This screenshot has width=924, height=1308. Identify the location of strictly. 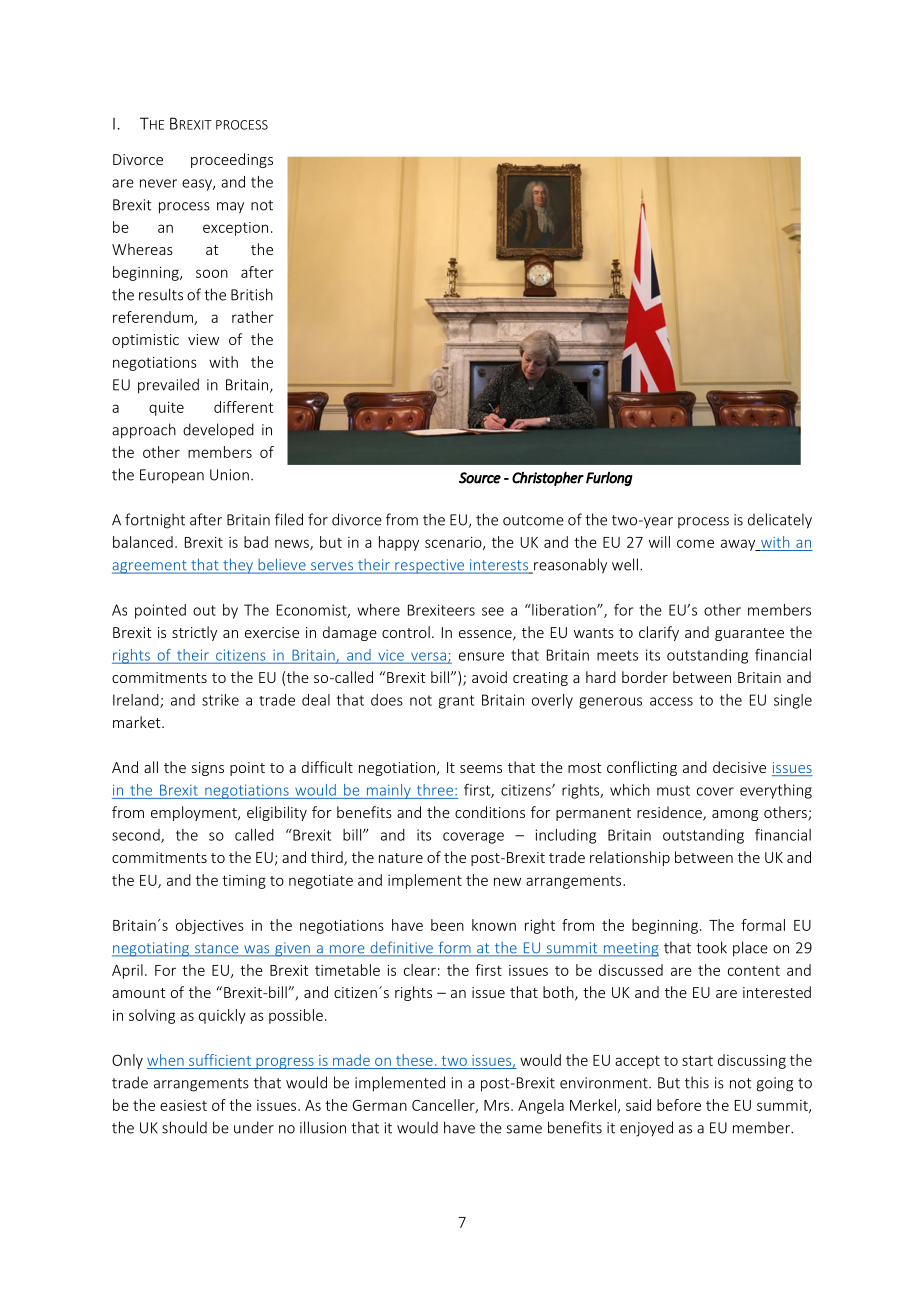
(194, 633).
